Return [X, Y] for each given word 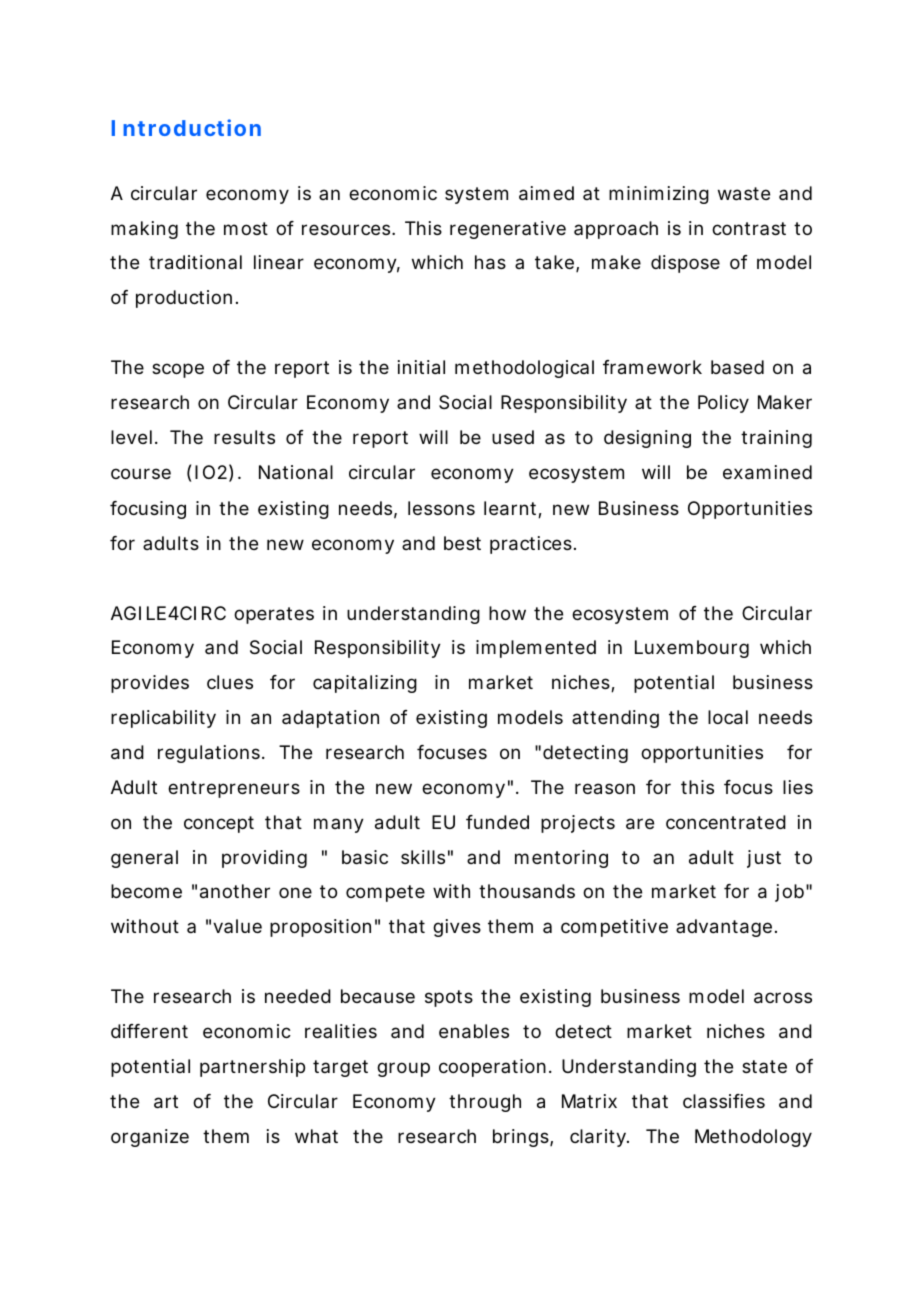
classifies [724, 1101]
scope [178, 370]
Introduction [186, 127]
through [485, 1103]
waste [744, 194]
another [235, 891]
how [507, 613]
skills [423, 857]
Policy [723, 404]
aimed [546, 193]
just [764, 859]
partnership [252, 1068]
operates [274, 615]
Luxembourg [692, 649]
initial [421, 367]
